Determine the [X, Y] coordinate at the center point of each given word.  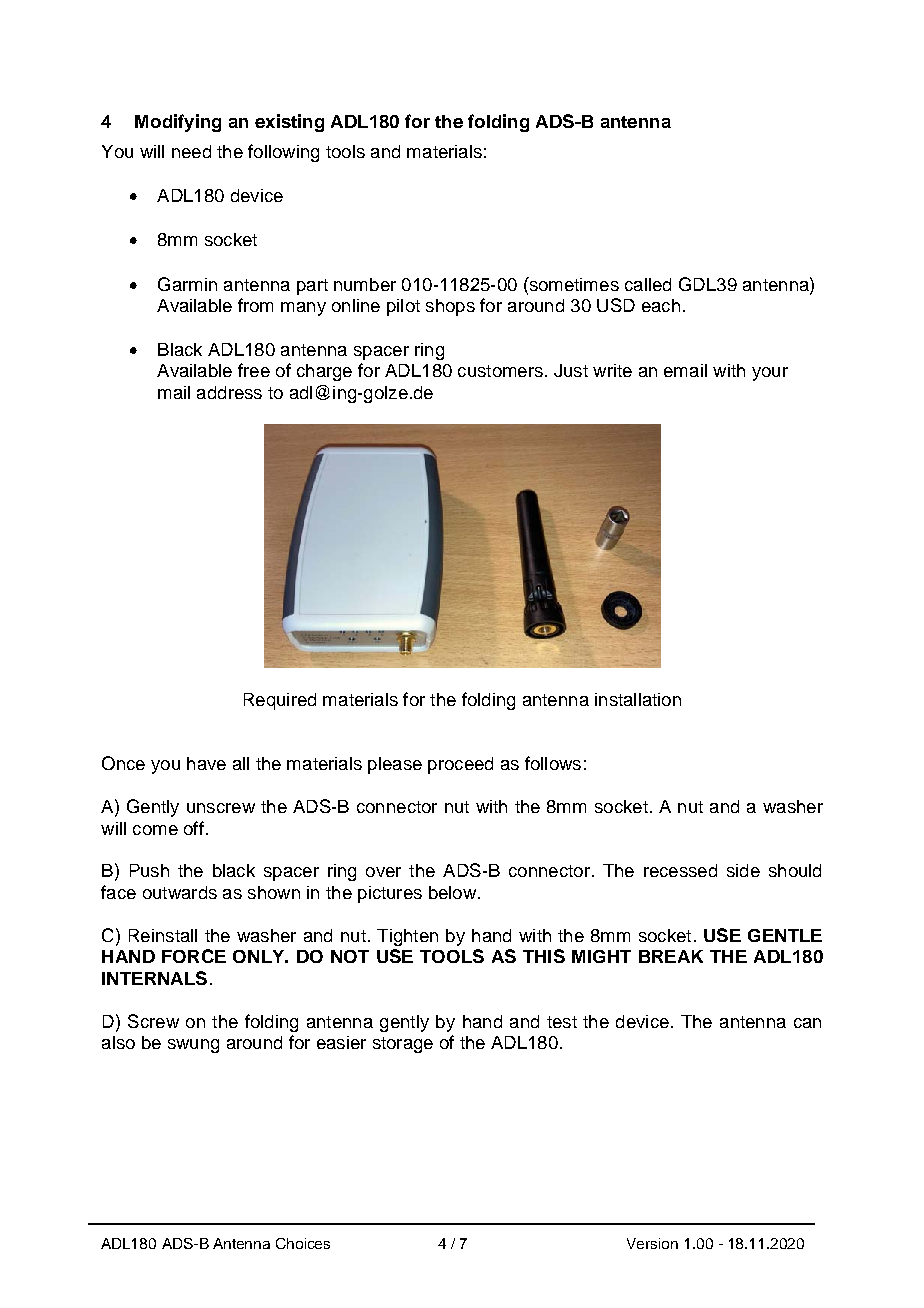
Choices [303, 1243]
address [229, 392]
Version [652, 1243]
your [770, 374]
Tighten [407, 937]
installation [638, 699]
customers [500, 371]
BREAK [671, 956]
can [807, 1023]
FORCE [194, 956]
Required [280, 701]
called [648, 284]
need [191, 151]
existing [289, 123]
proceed [460, 765]
